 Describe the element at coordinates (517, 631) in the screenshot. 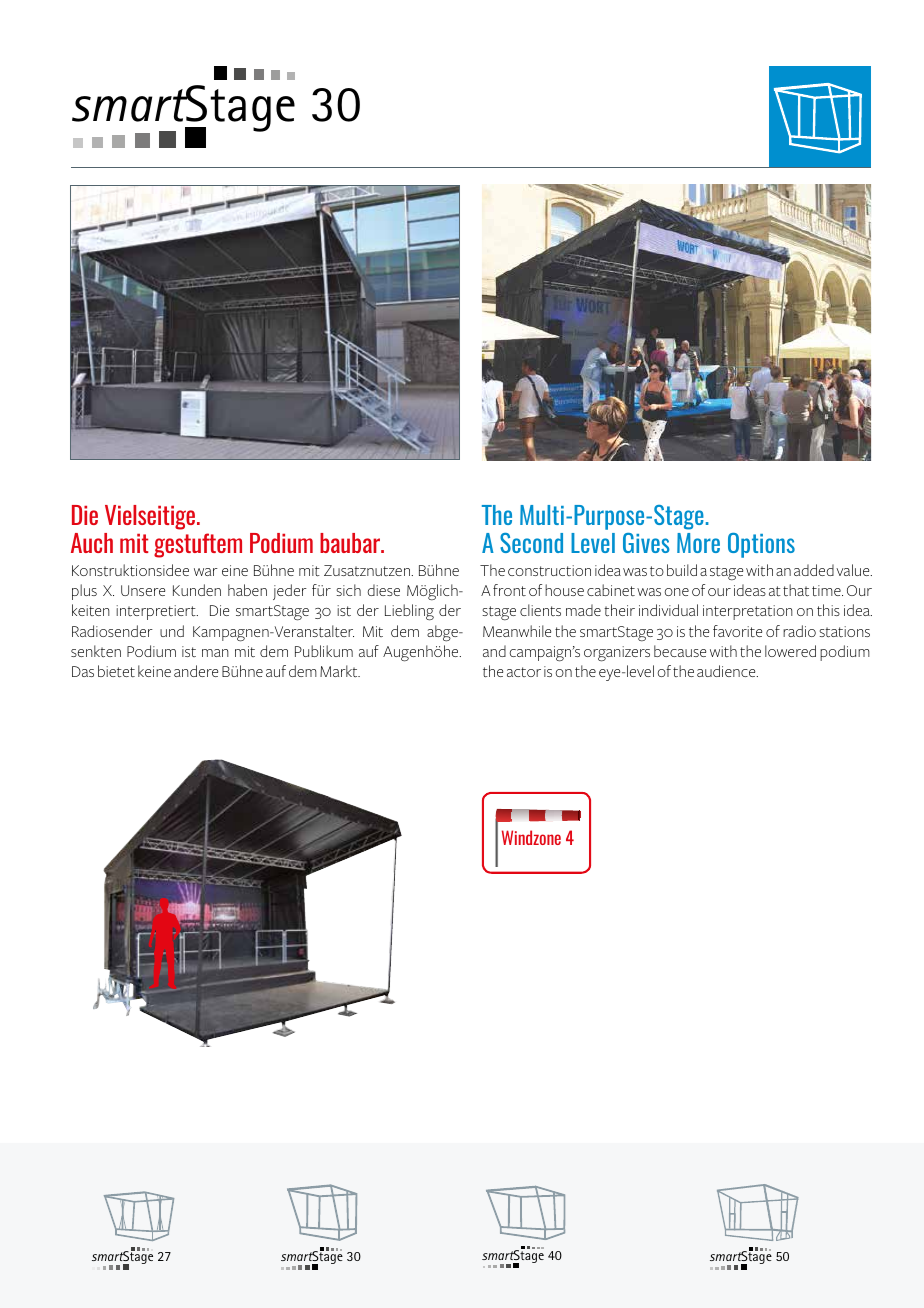

I see `Meanwhile` at that location.
